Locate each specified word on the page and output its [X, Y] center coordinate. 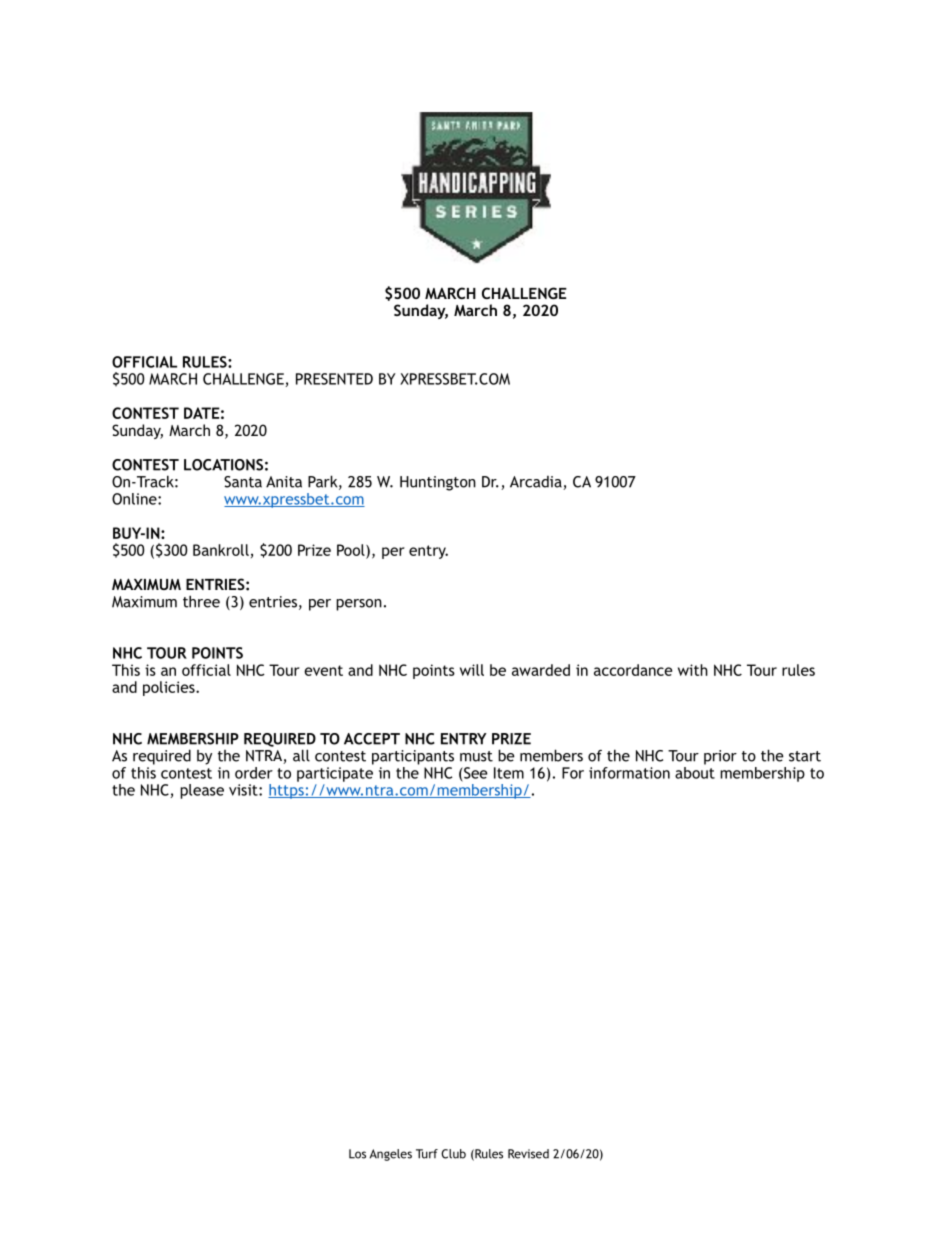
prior [720, 757]
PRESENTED [334, 379]
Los [357, 1154]
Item [509, 773]
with [693, 670]
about [695, 771]
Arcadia [537, 483]
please [202, 791]
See [475, 773]
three [201, 601]
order [254, 773]
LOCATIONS [223, 465]
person [359, 605]
